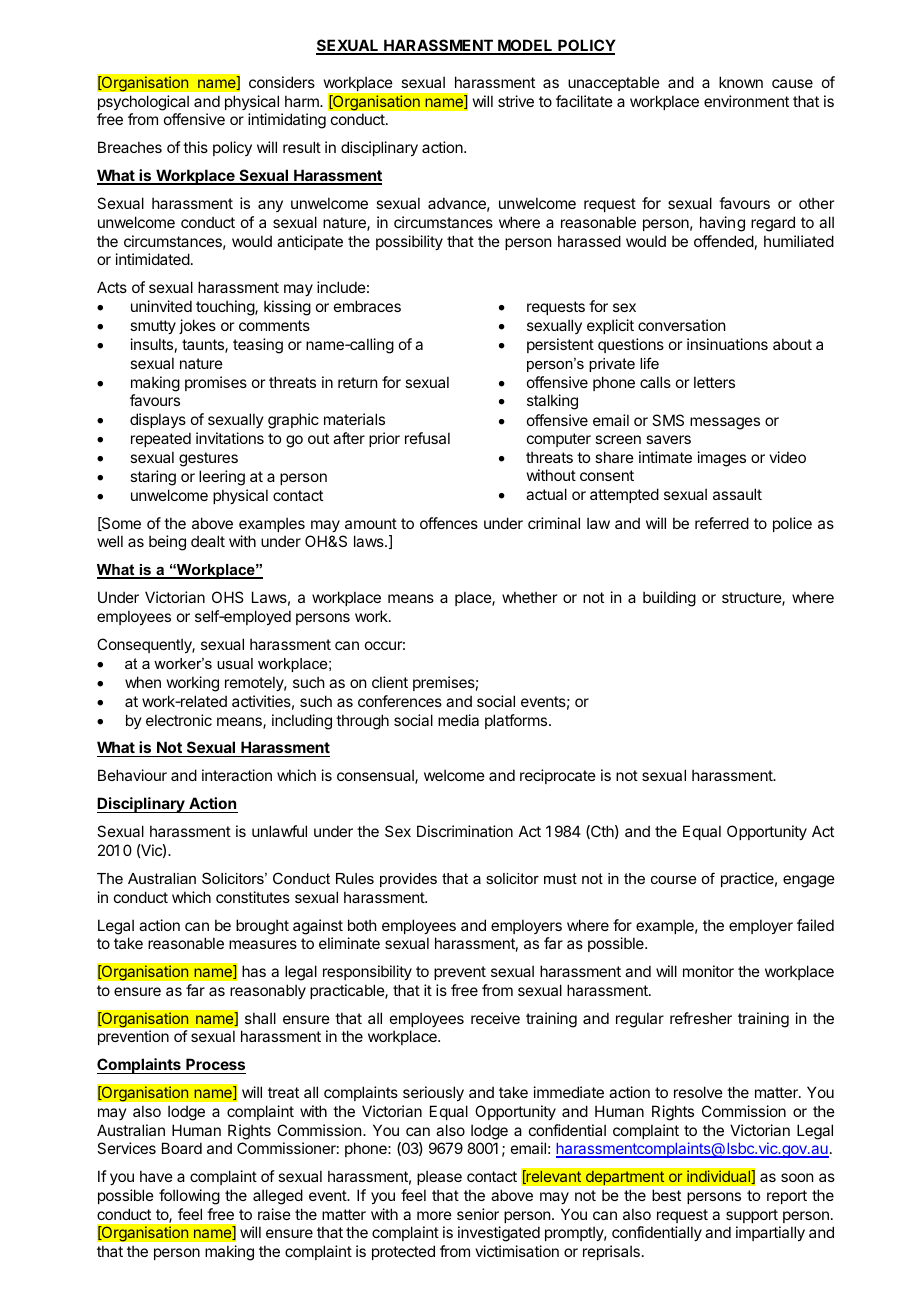  I want to click on psychological, so click(143, 103).
